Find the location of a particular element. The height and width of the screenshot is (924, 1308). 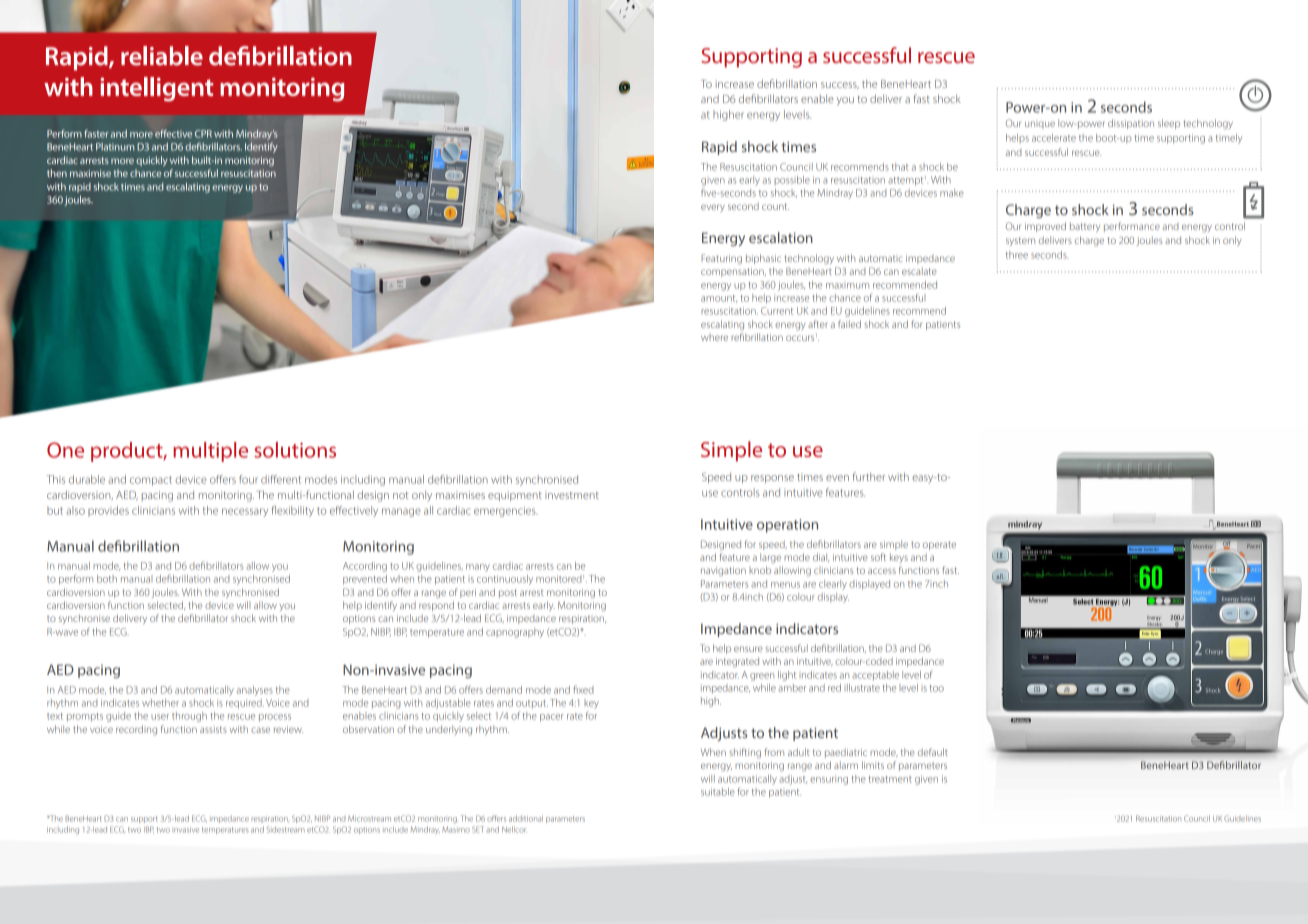

intelligent is located at coordinates (157, 89).
